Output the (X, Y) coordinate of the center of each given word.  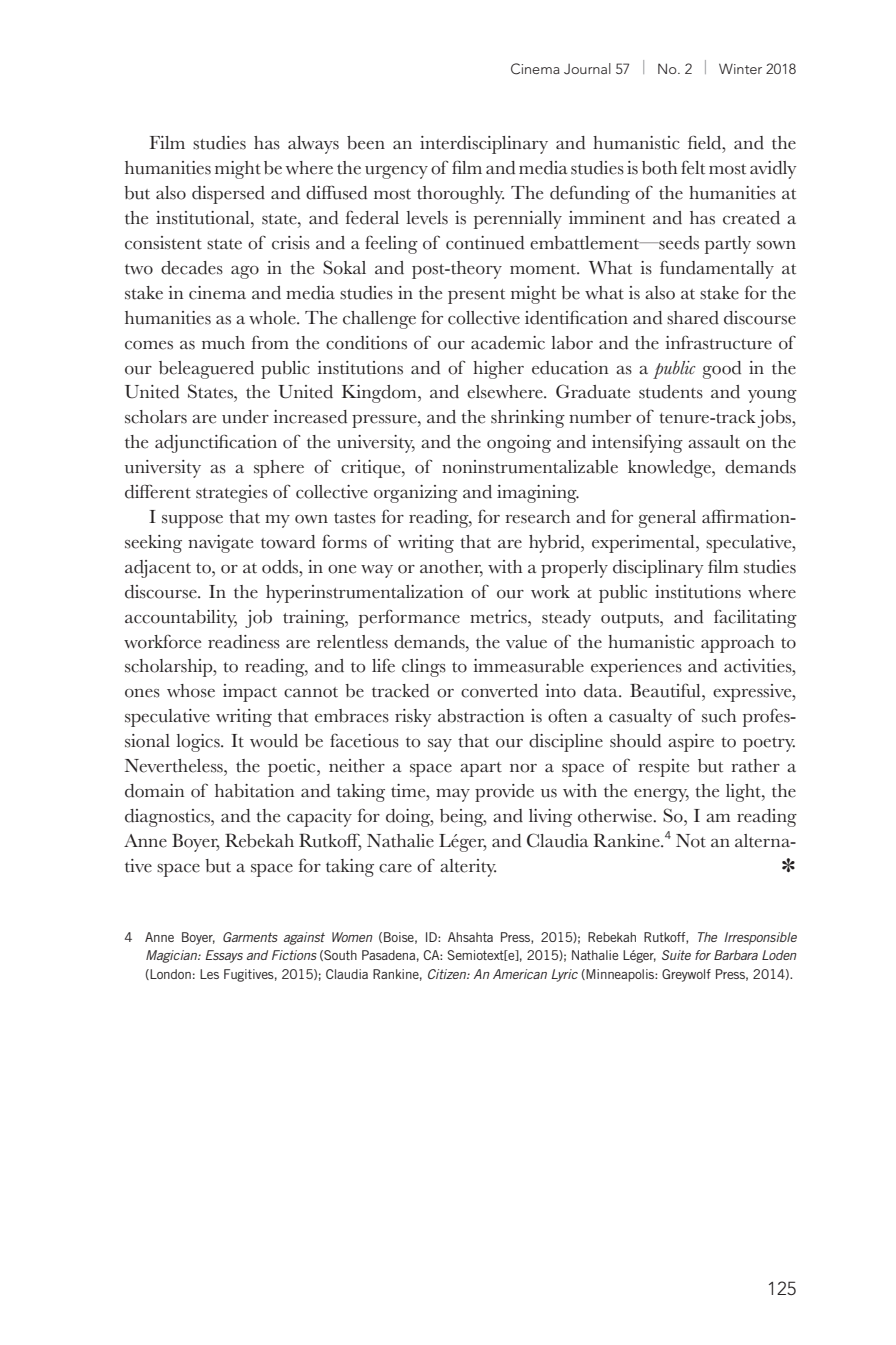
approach (737, 644)
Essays (224, 956)
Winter (740, 68)
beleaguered (206, 370)
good (722, 370)
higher (498, 370)
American (520, 974)
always (313, 145)
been (366, 143)
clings (424, 668)
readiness (244, 642)
